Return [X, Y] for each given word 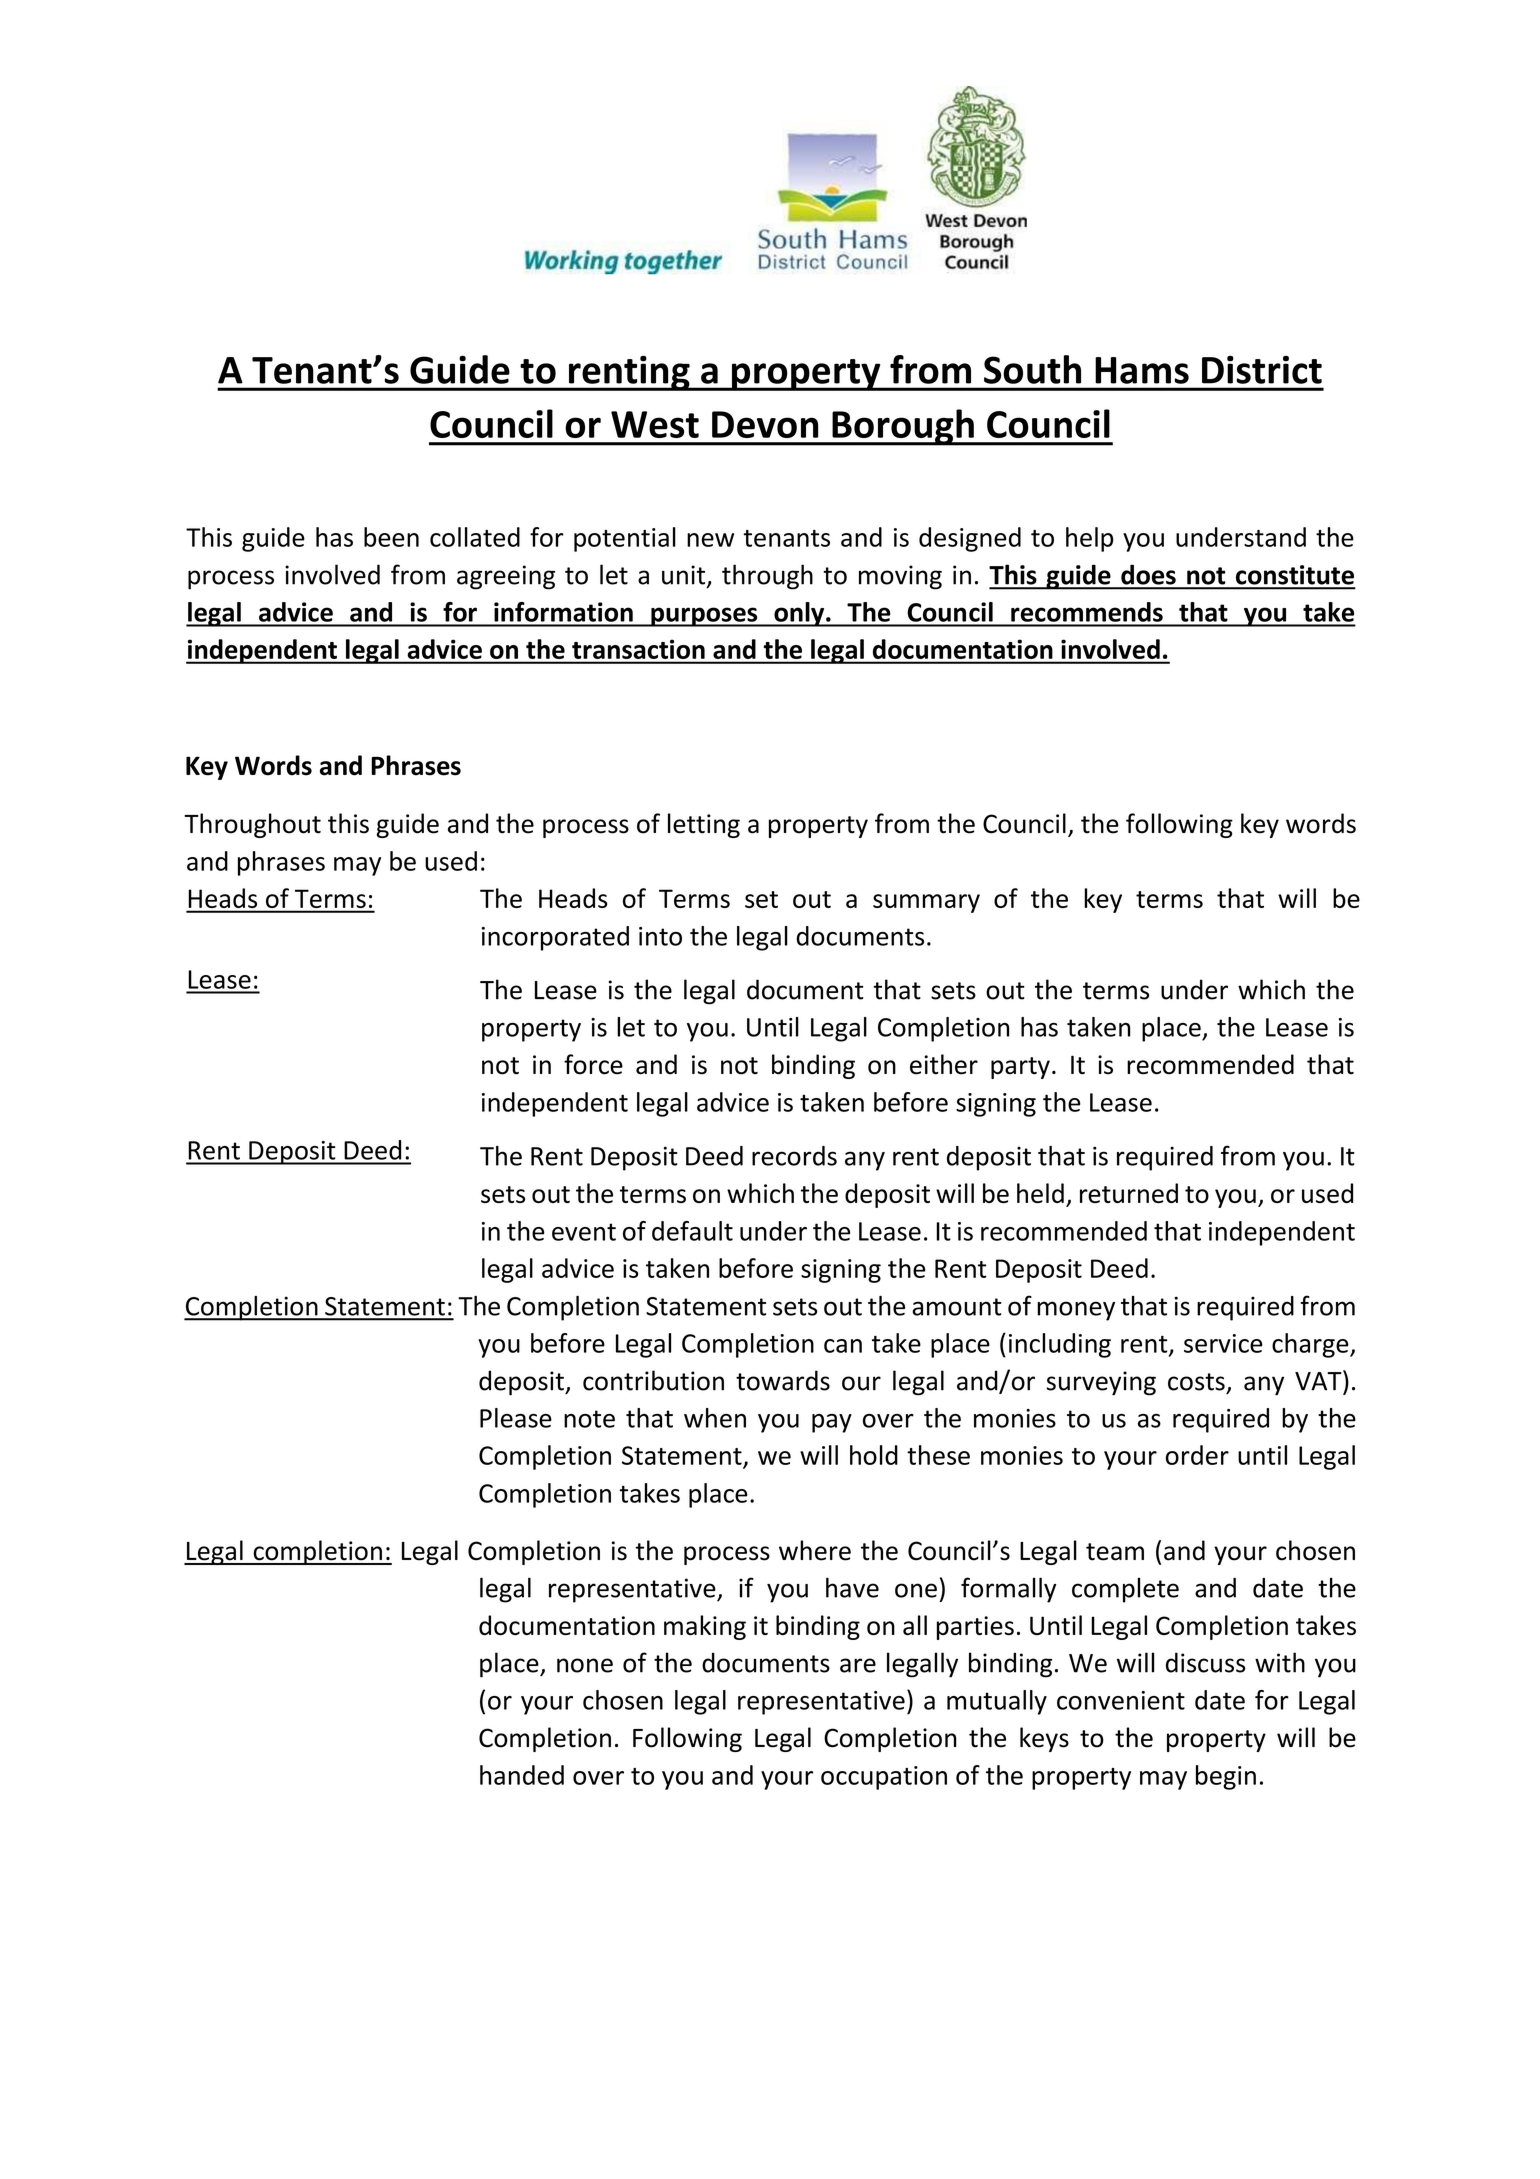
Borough [903, 427]
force [593, 1064]
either [944, 1064]
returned [1129, 1193]
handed [522, 1775]
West [655, 424]
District [1262, 370]
